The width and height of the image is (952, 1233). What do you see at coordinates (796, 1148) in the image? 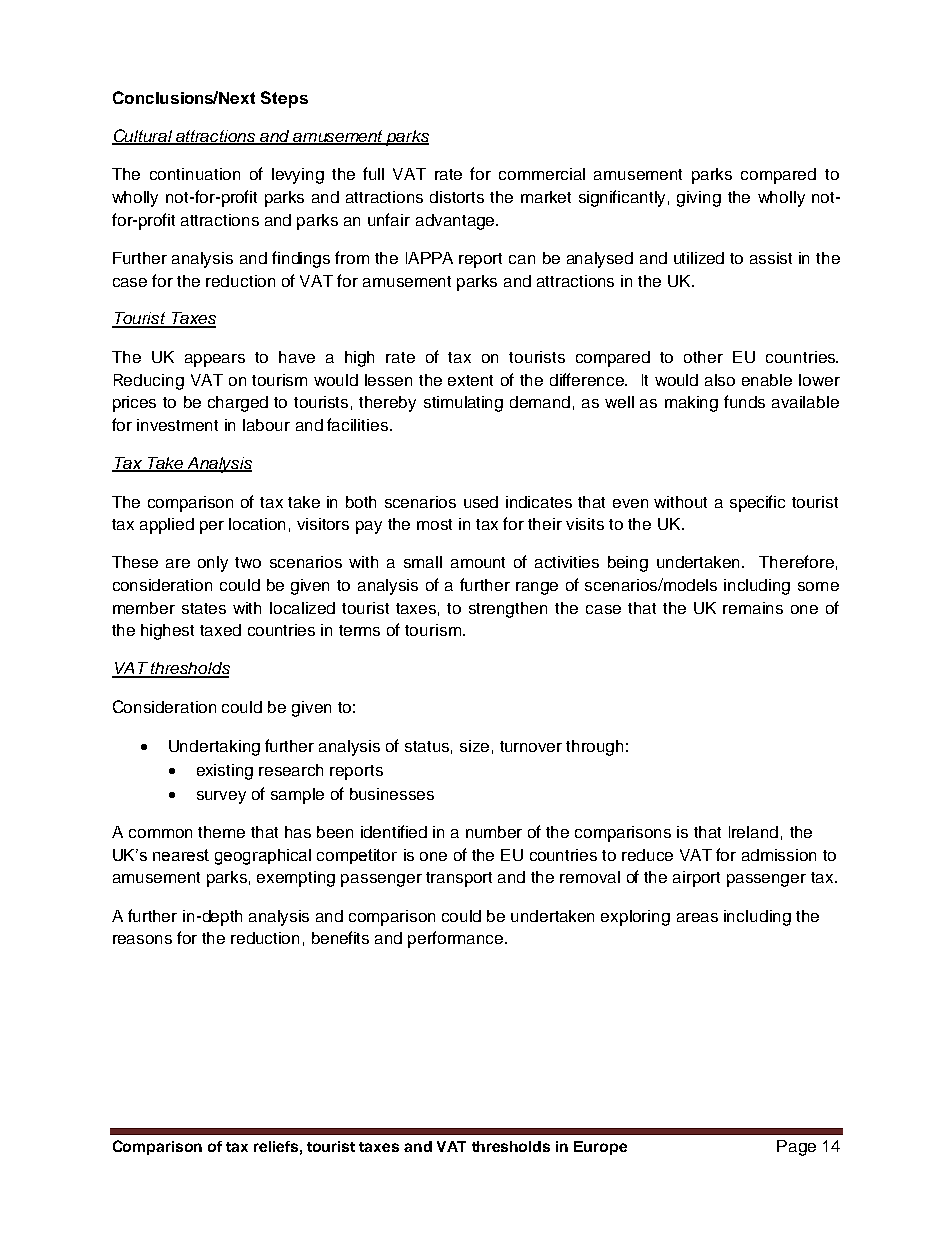
I see `Page` at bounding box center [796, 1148].
